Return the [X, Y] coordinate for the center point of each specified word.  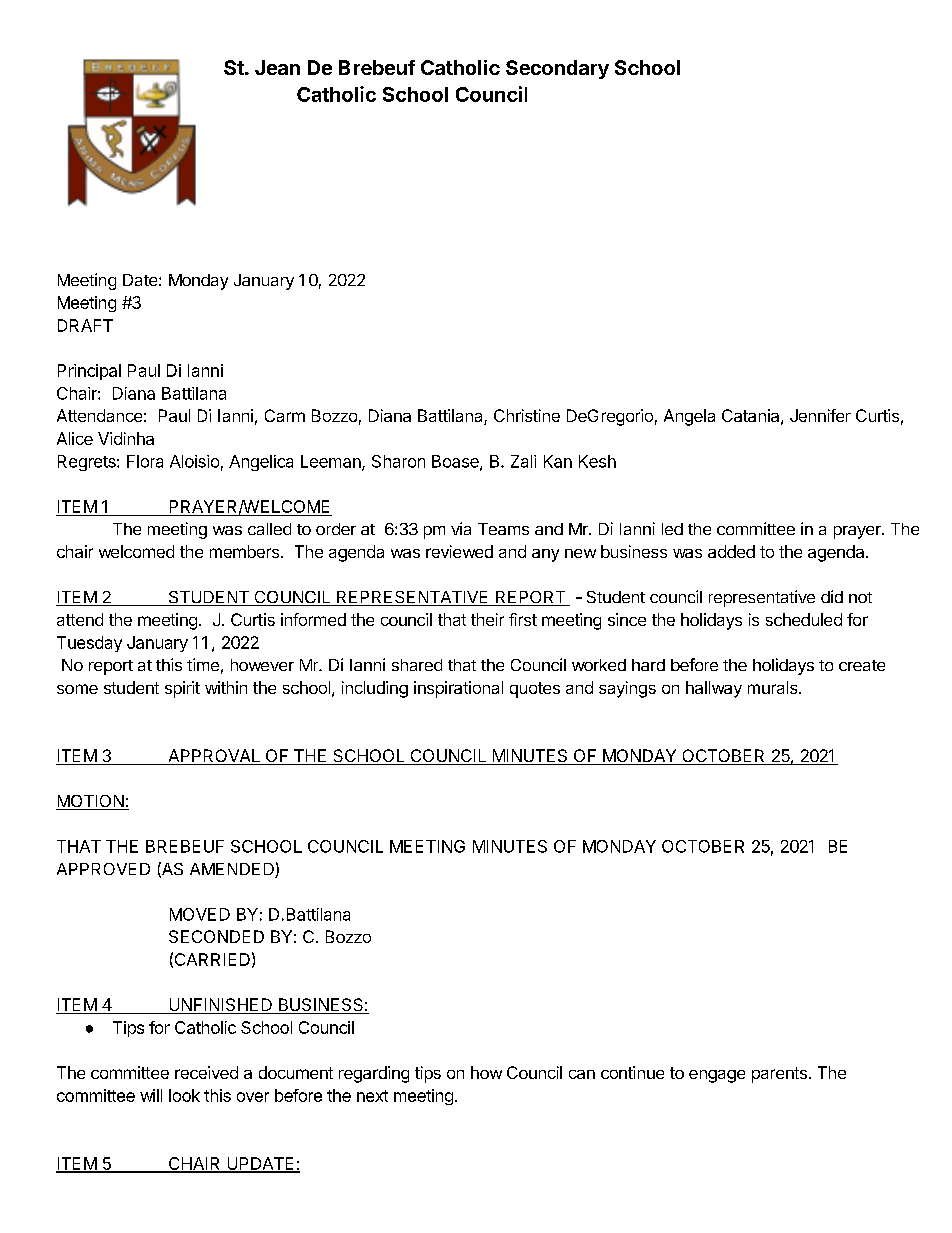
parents [779, 1075]
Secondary [557, 69]
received [206, 1072]
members [244, 551]
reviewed [459, 551]
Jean [277, 67]
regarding [374, 1074]
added [731, 551]
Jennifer [820, 415]
